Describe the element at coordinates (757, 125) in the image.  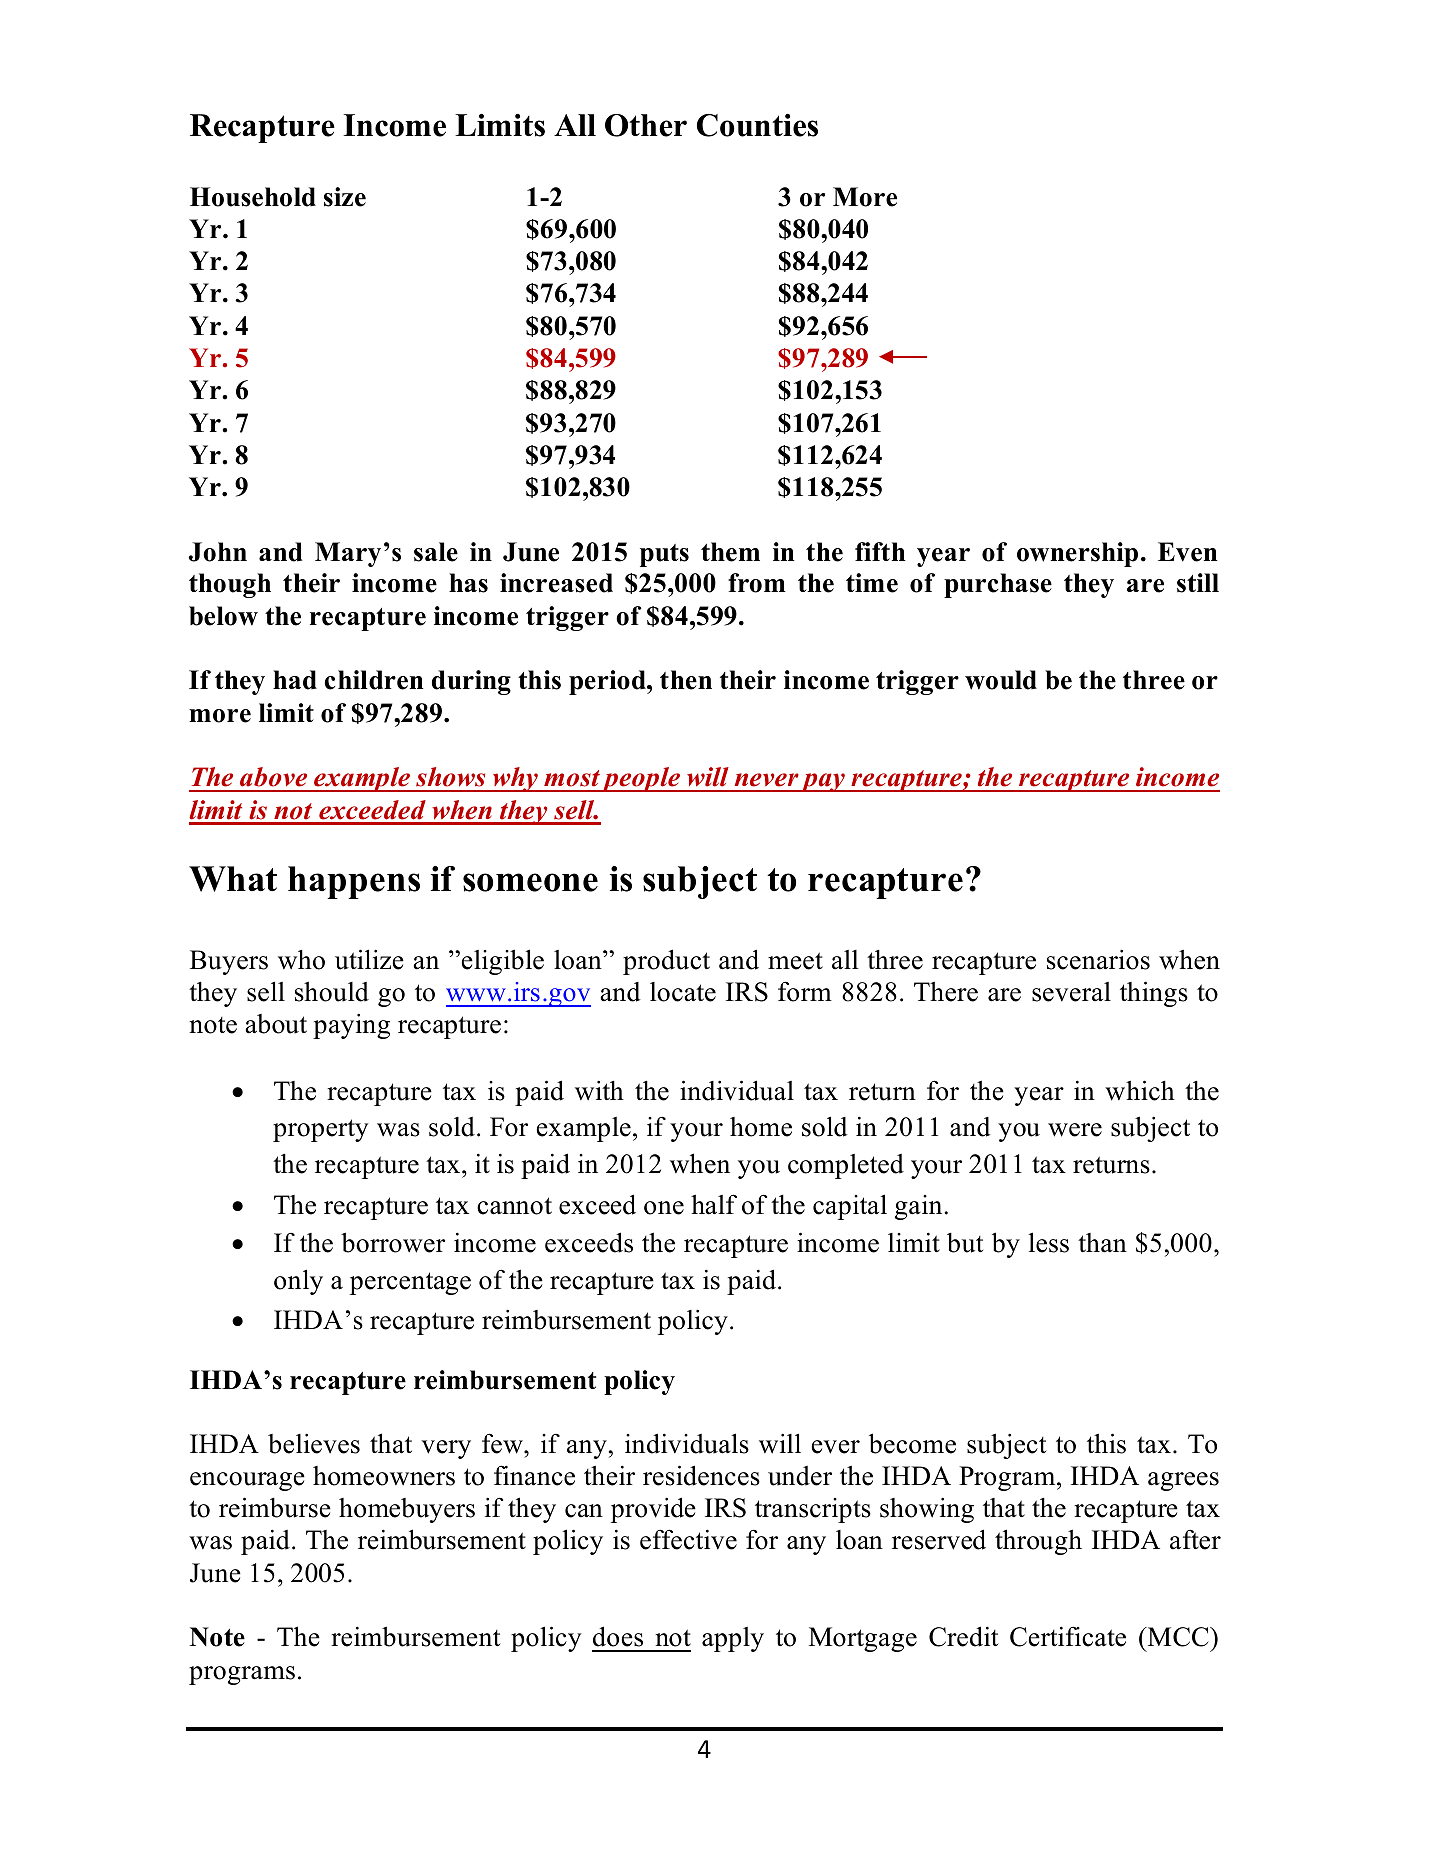
I see `Counties` at that location.
